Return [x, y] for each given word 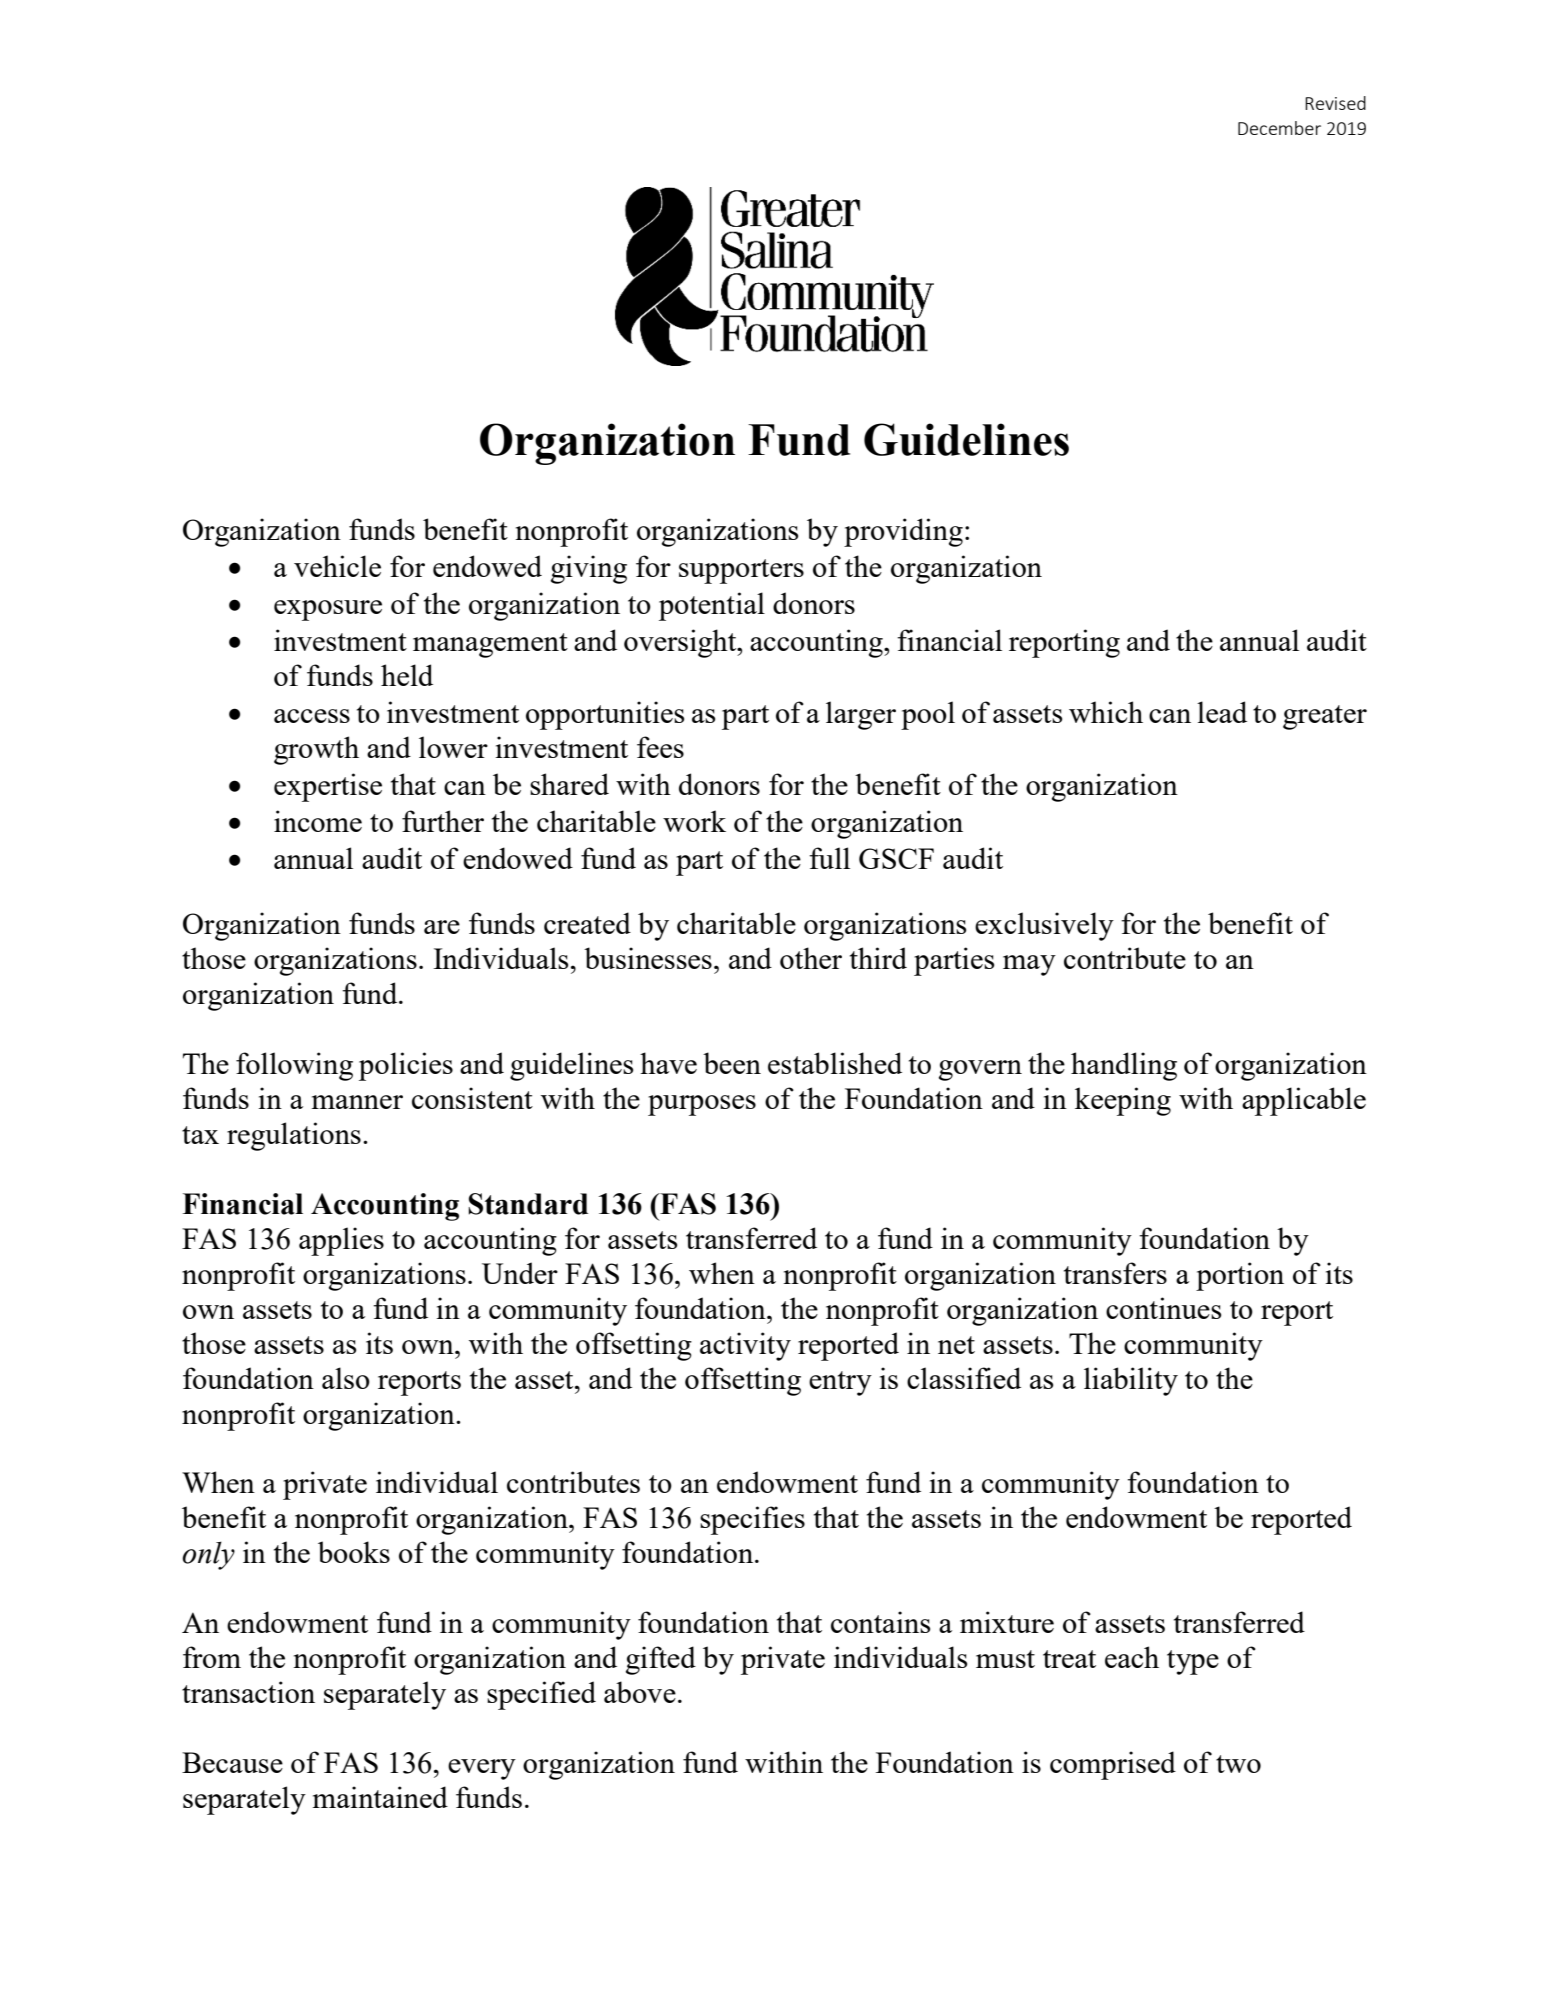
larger [861, 715]
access [312, 716]
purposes [702, 1105]
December [1279, 128]
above [640, 1692]
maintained [380, 1797]
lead [1222, 712]
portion [1240, 1276]
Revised [1335, 103]
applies [341, 1241]
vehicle [337, 566]
